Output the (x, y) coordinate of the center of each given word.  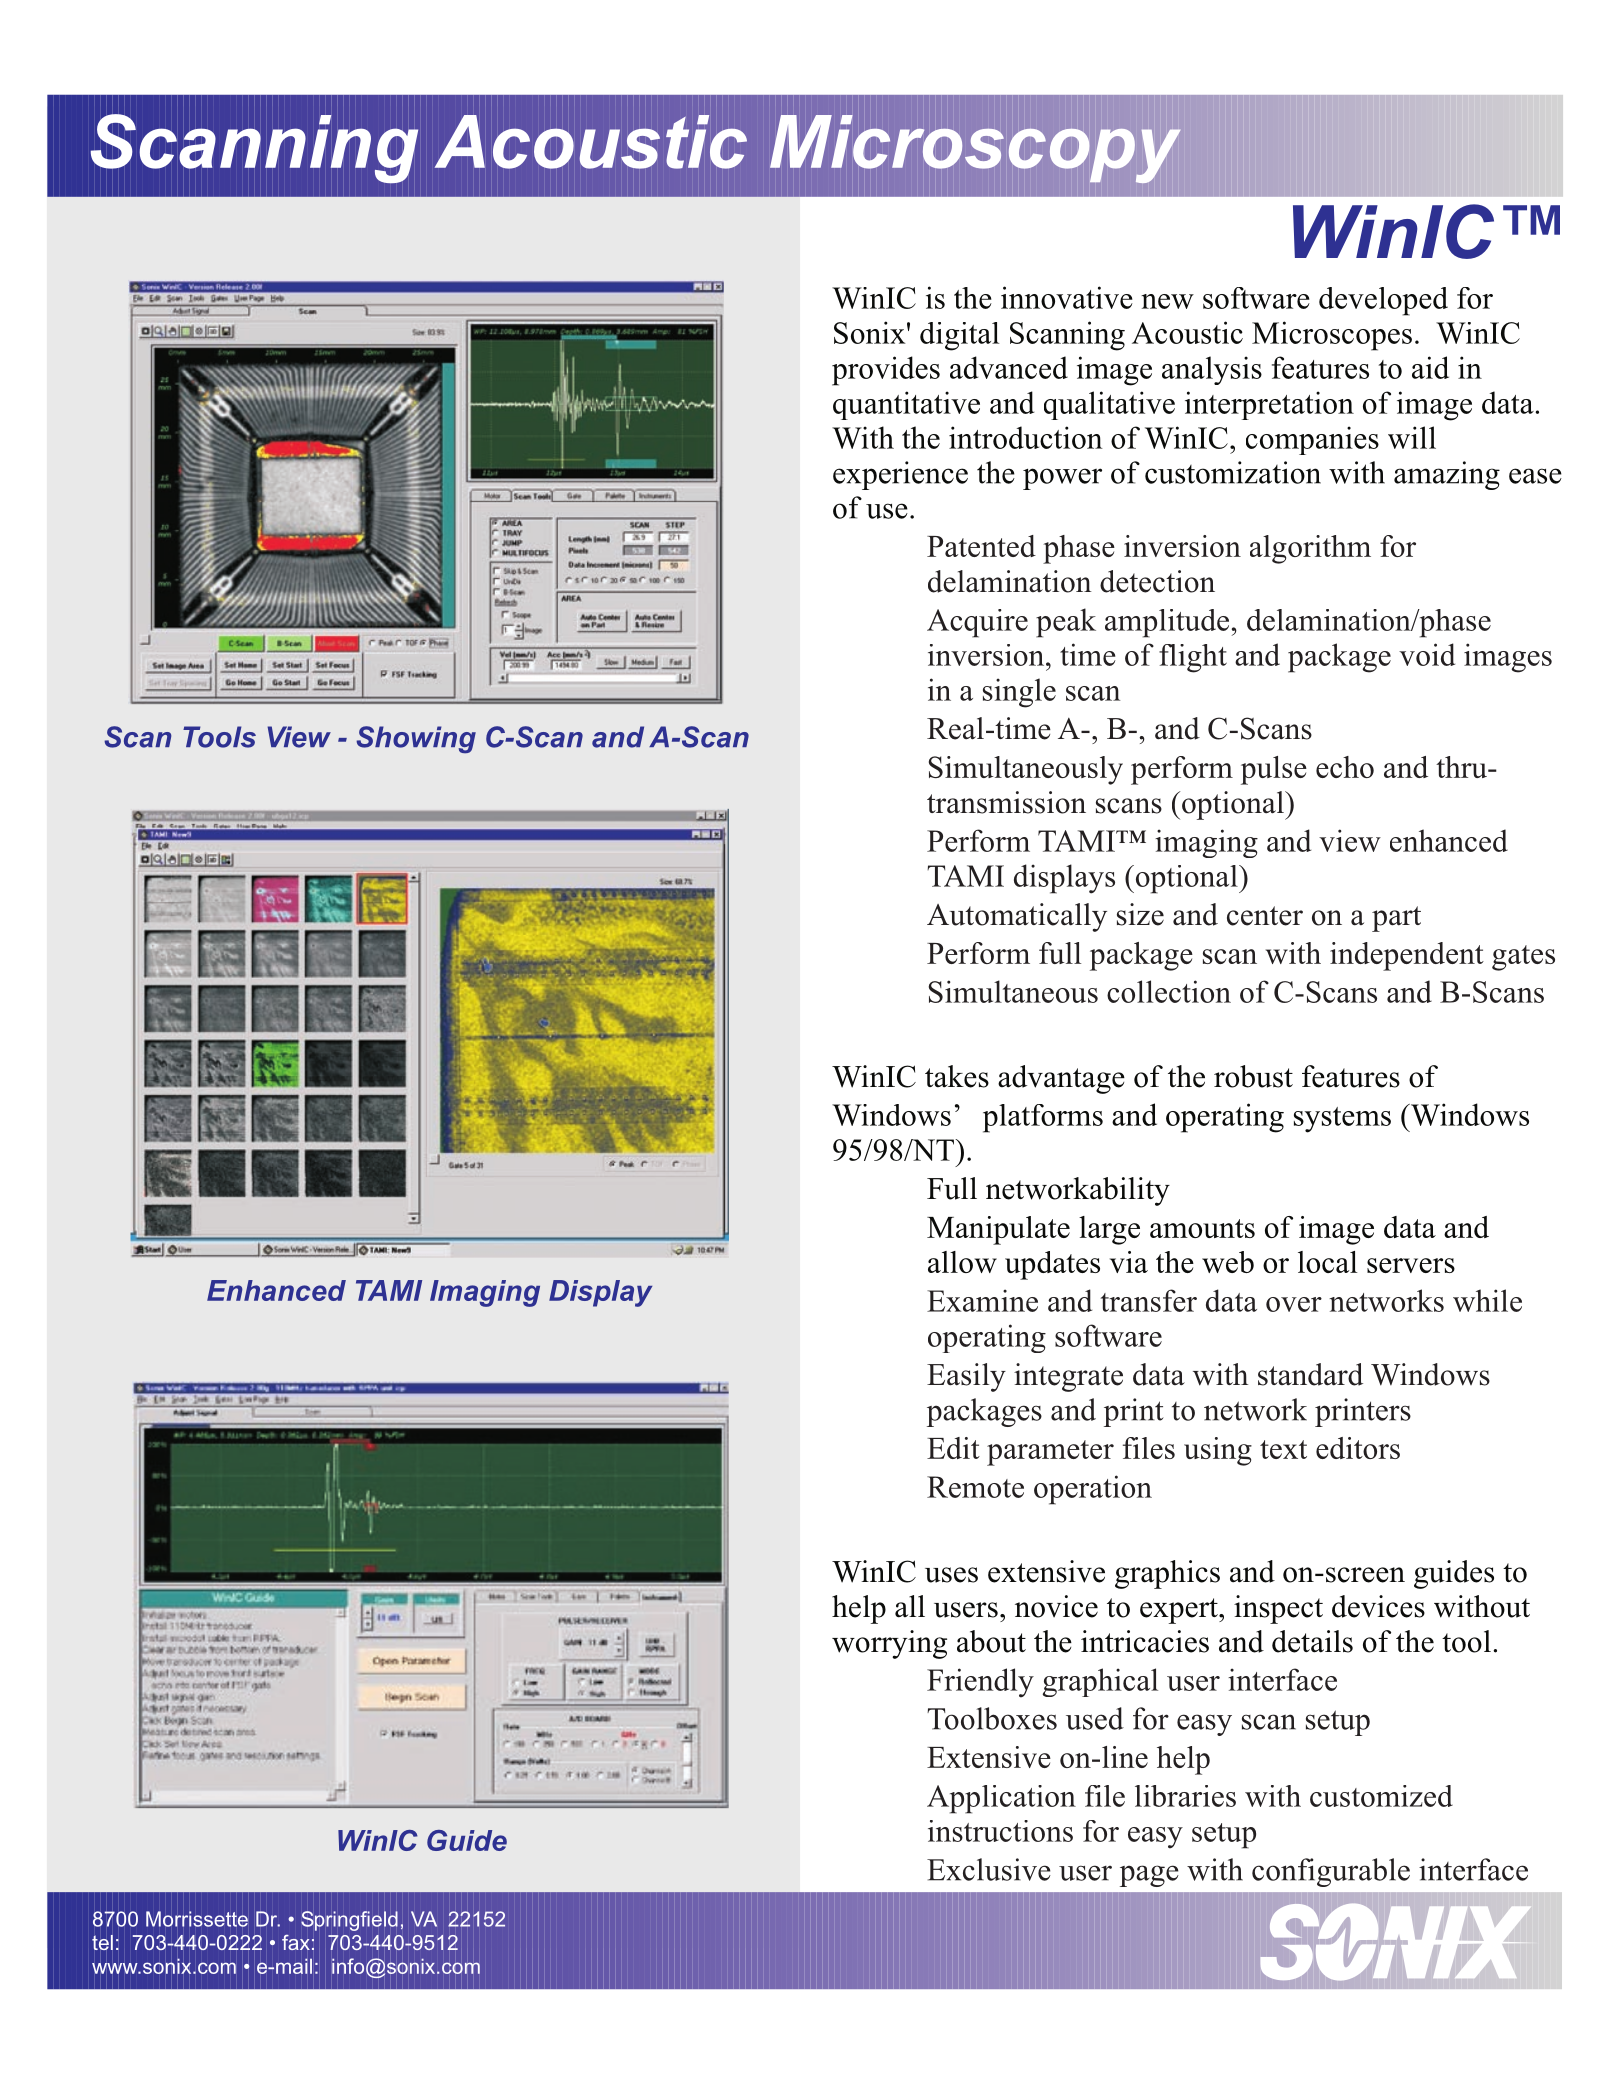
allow (962, 1262)
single (1019, 693)
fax (296, 1942)
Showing (416, 740)
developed (1383, 301)
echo (1345, 767)
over (1294, 1304)
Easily (966, 1377)
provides (886, 371)
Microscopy (975, 149)
